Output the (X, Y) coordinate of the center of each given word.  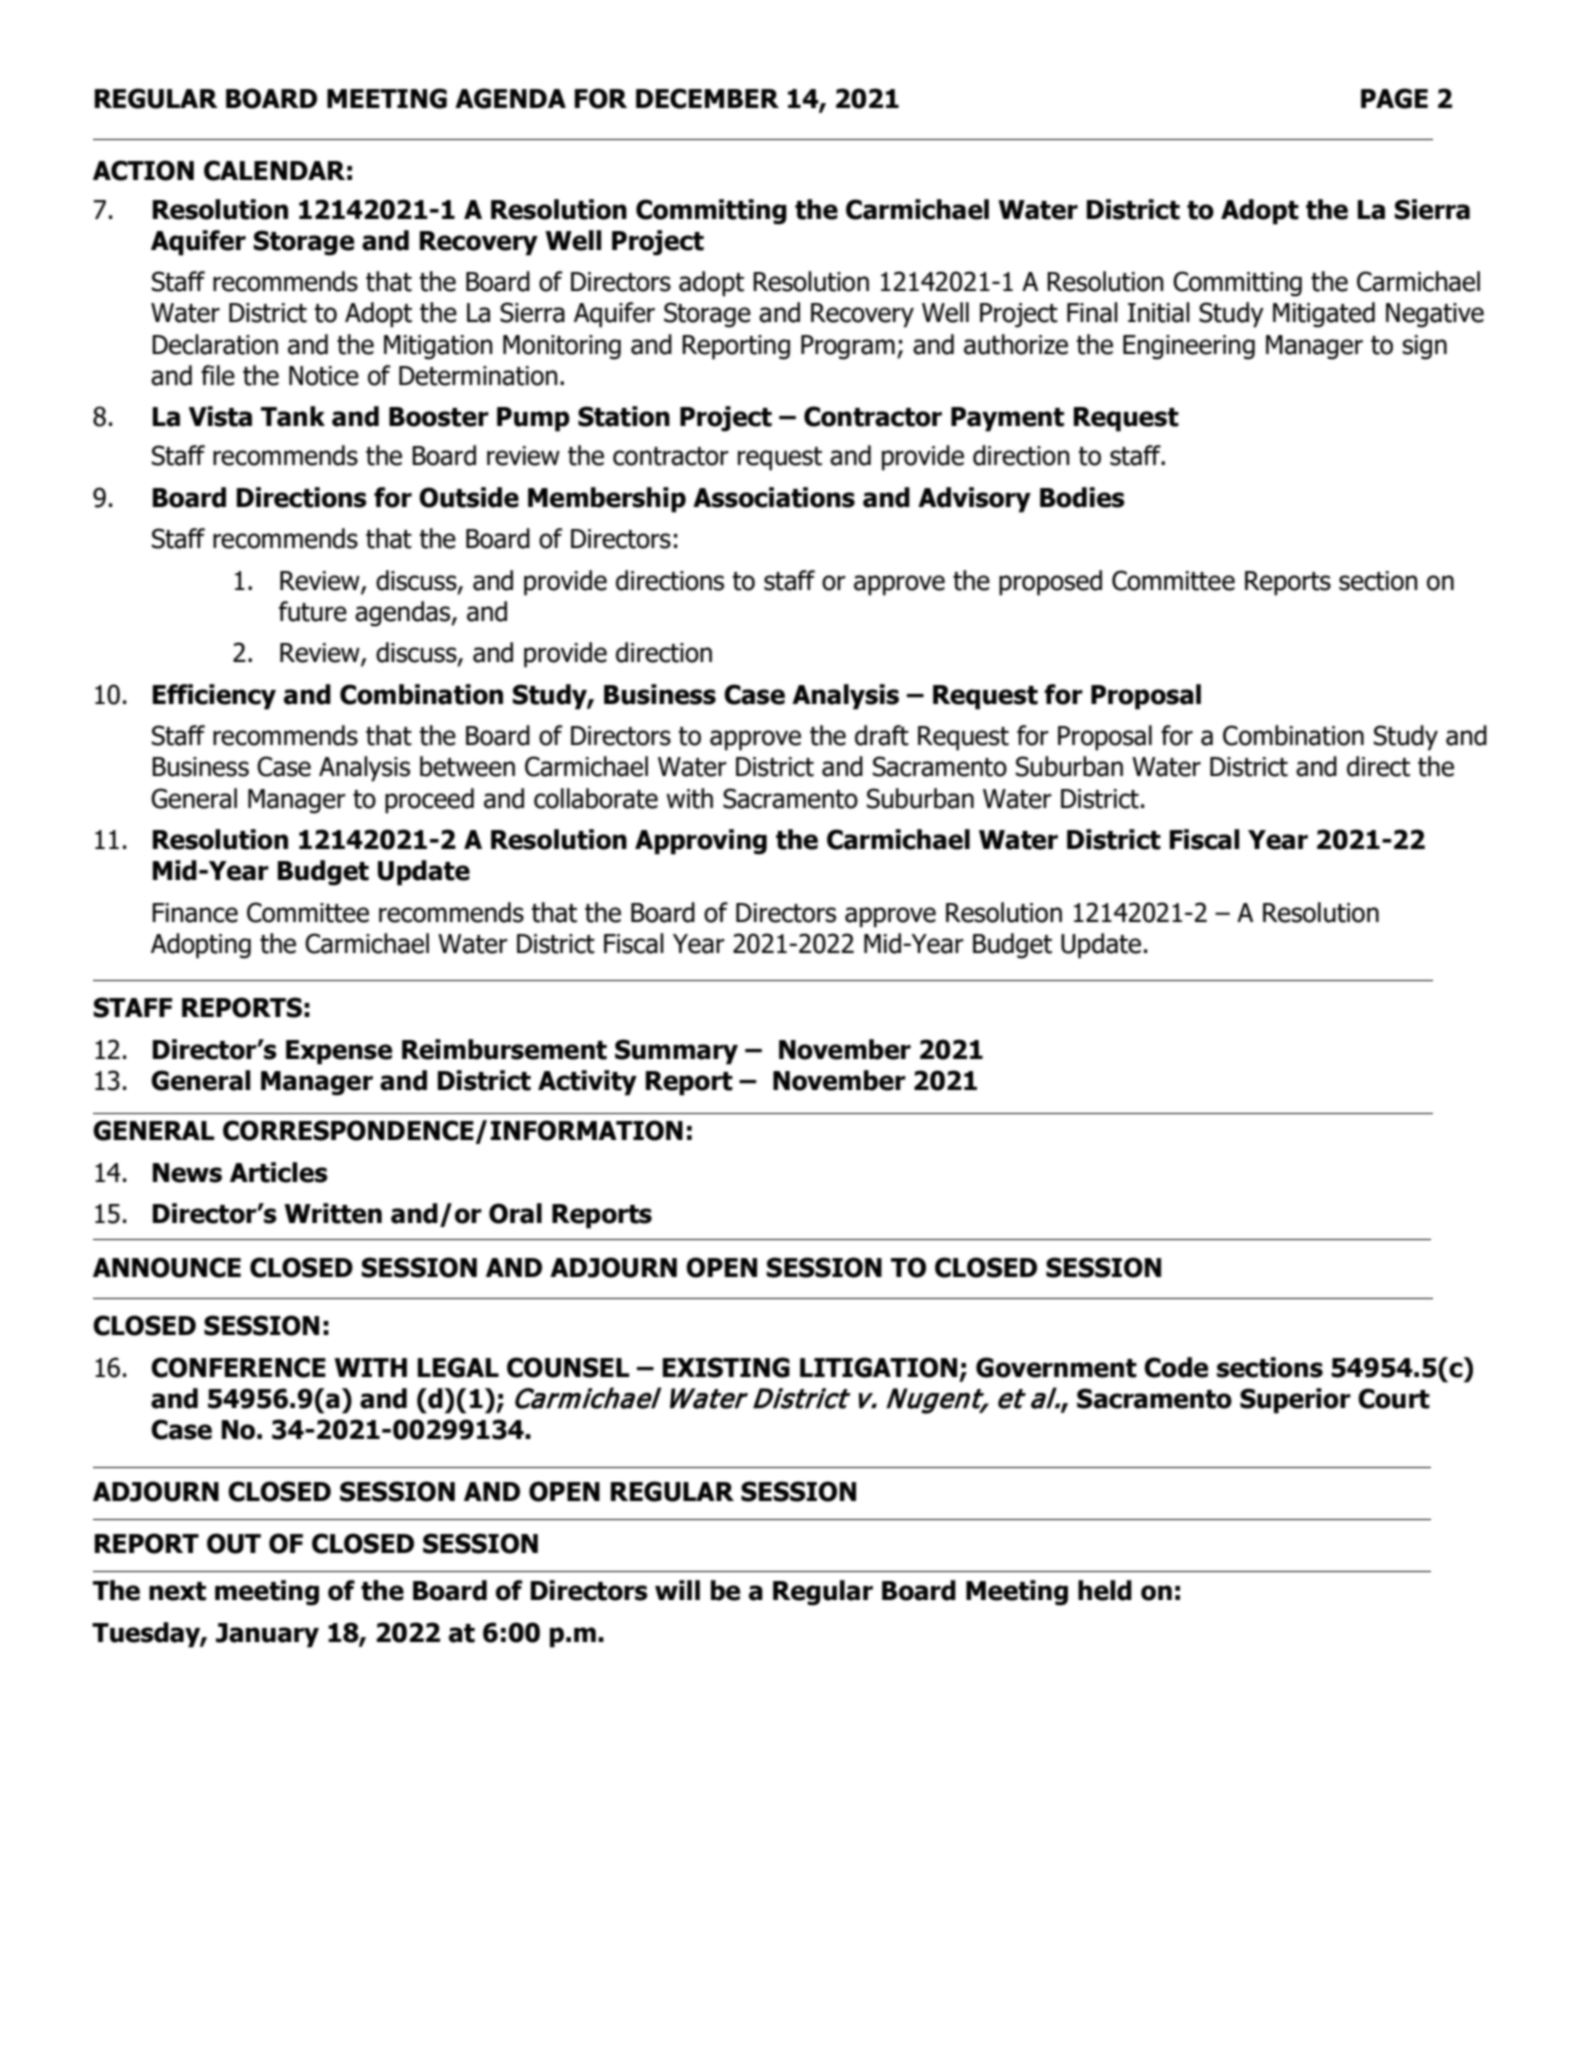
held (1105, 1590)
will (677, 1590)
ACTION (143, 170)
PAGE (1394, 98)
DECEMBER (707, 98)
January (267, 1635)
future (313, 611)
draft (882, 735)
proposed (1050, 583)
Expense (339, 1052)
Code (1176, 1367)
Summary (676, 1052)
